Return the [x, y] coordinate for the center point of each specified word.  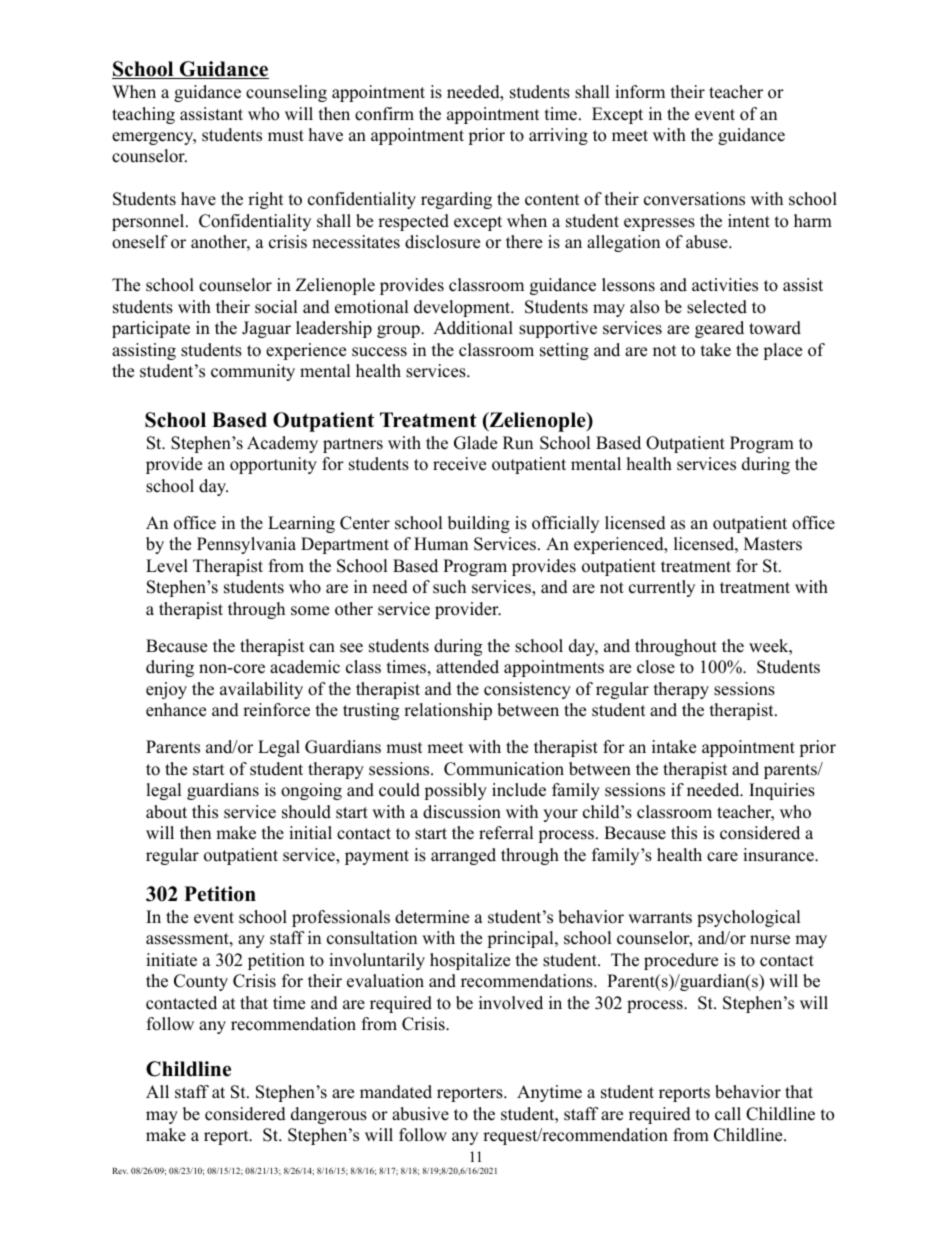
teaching [143, 115]
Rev [120, 1171]
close [656, 667]
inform [640, 92]
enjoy [166, 690]
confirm [384, 114]
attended [467, 667]
